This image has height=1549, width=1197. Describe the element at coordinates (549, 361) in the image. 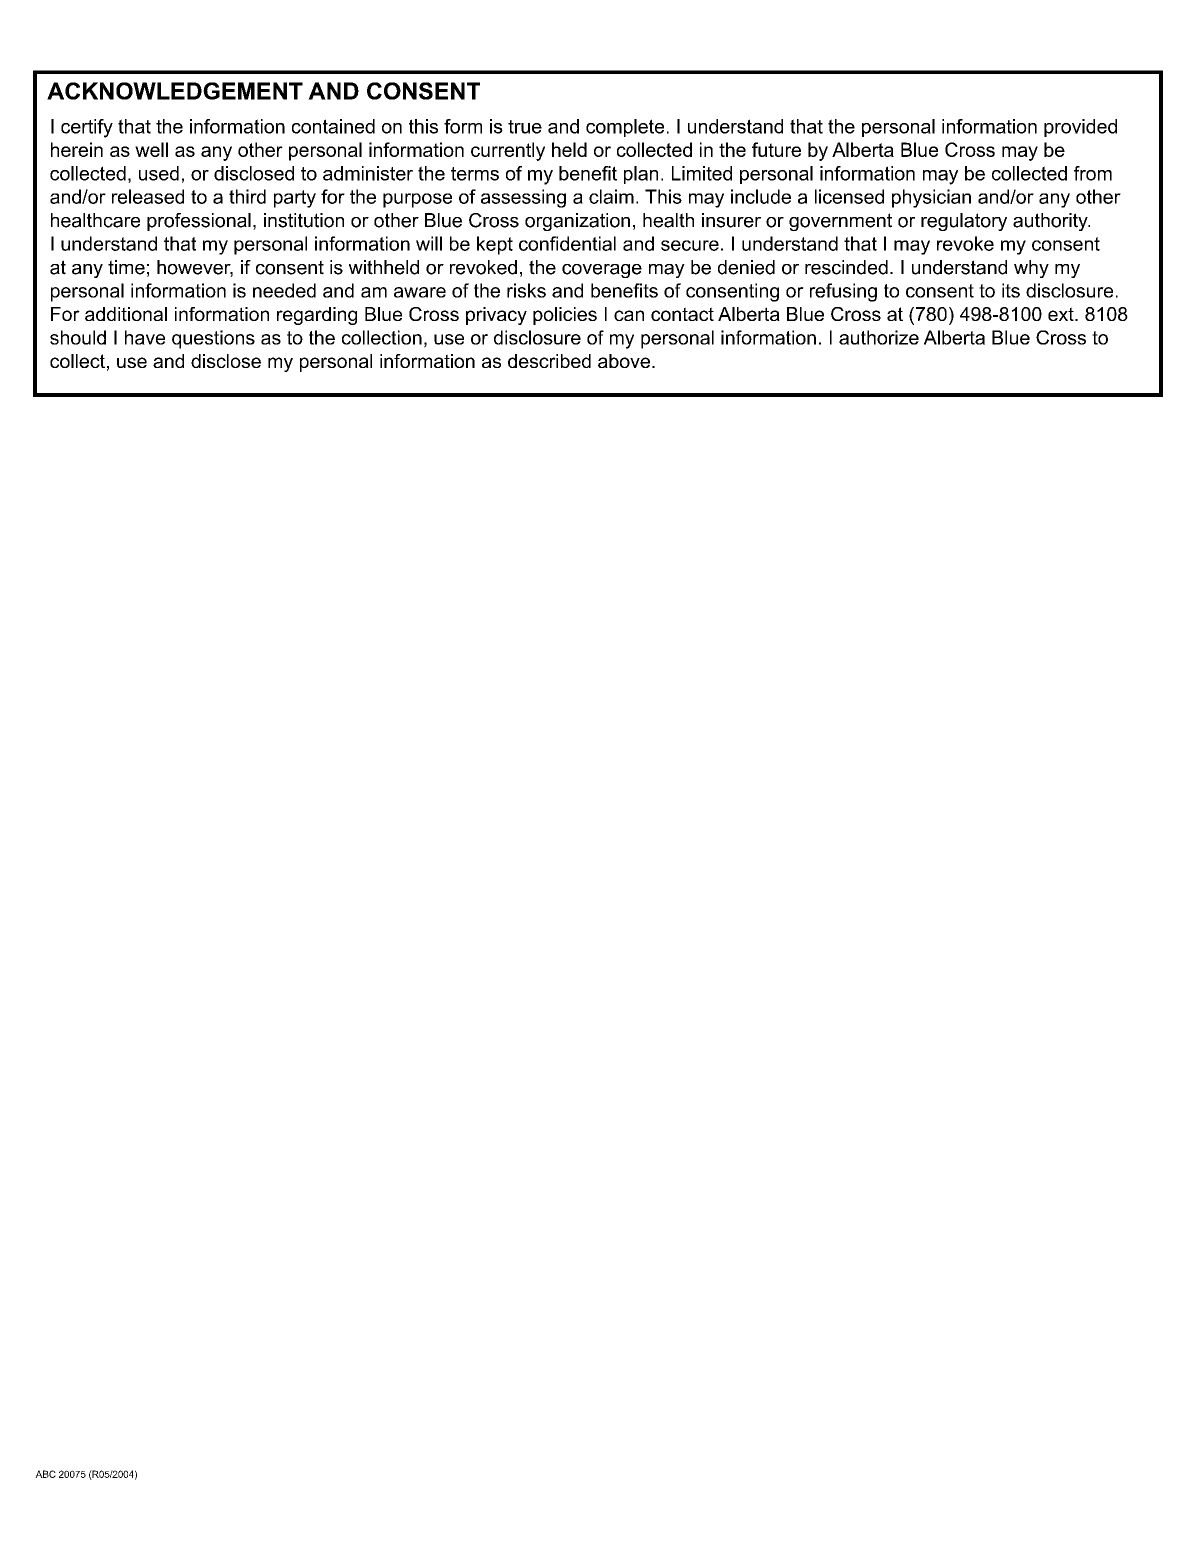

I see `described` at that location.
